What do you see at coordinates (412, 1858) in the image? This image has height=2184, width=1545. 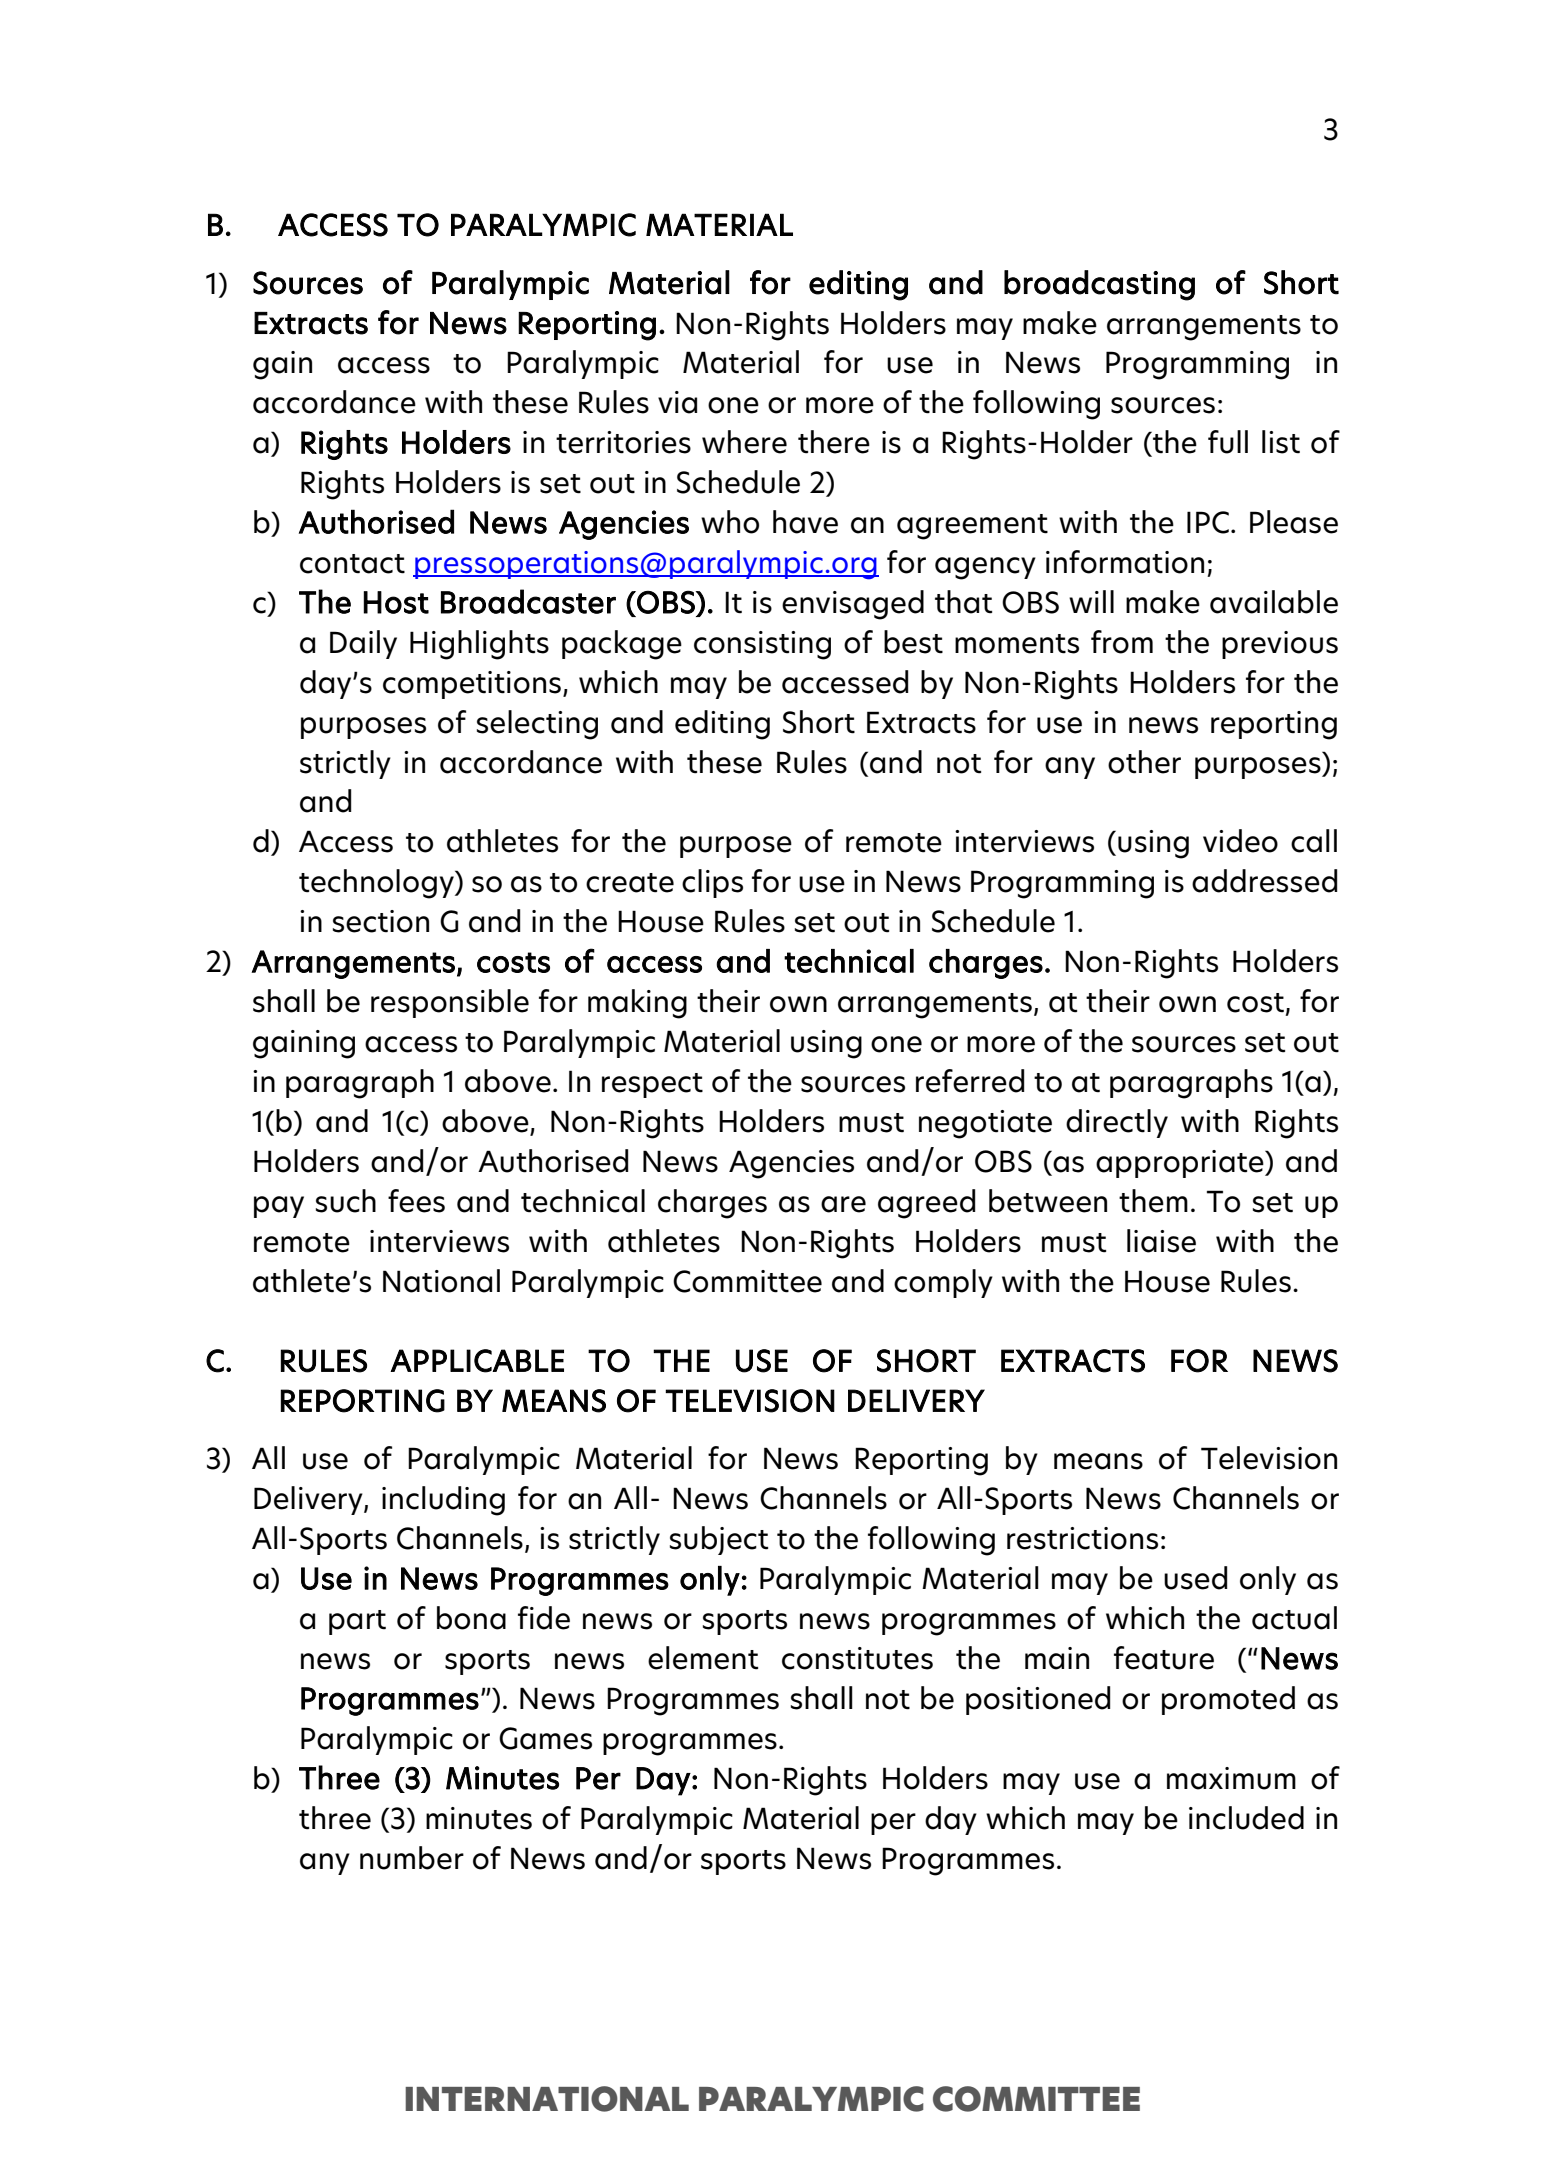 I see `number` at bounding box center [412, 1858].
